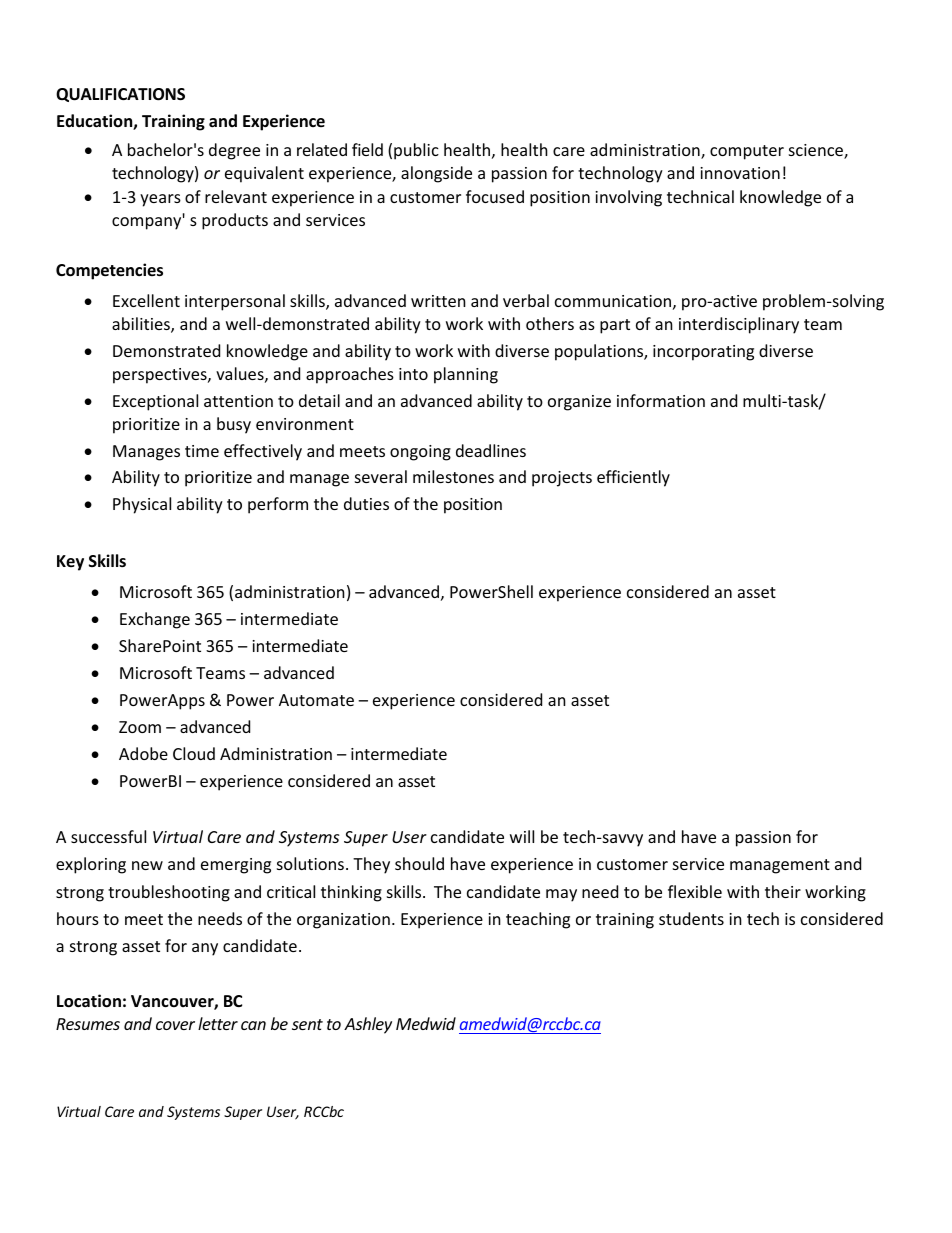 This document has height=1233, width=952. I want to click on public, so click(416, 151).
